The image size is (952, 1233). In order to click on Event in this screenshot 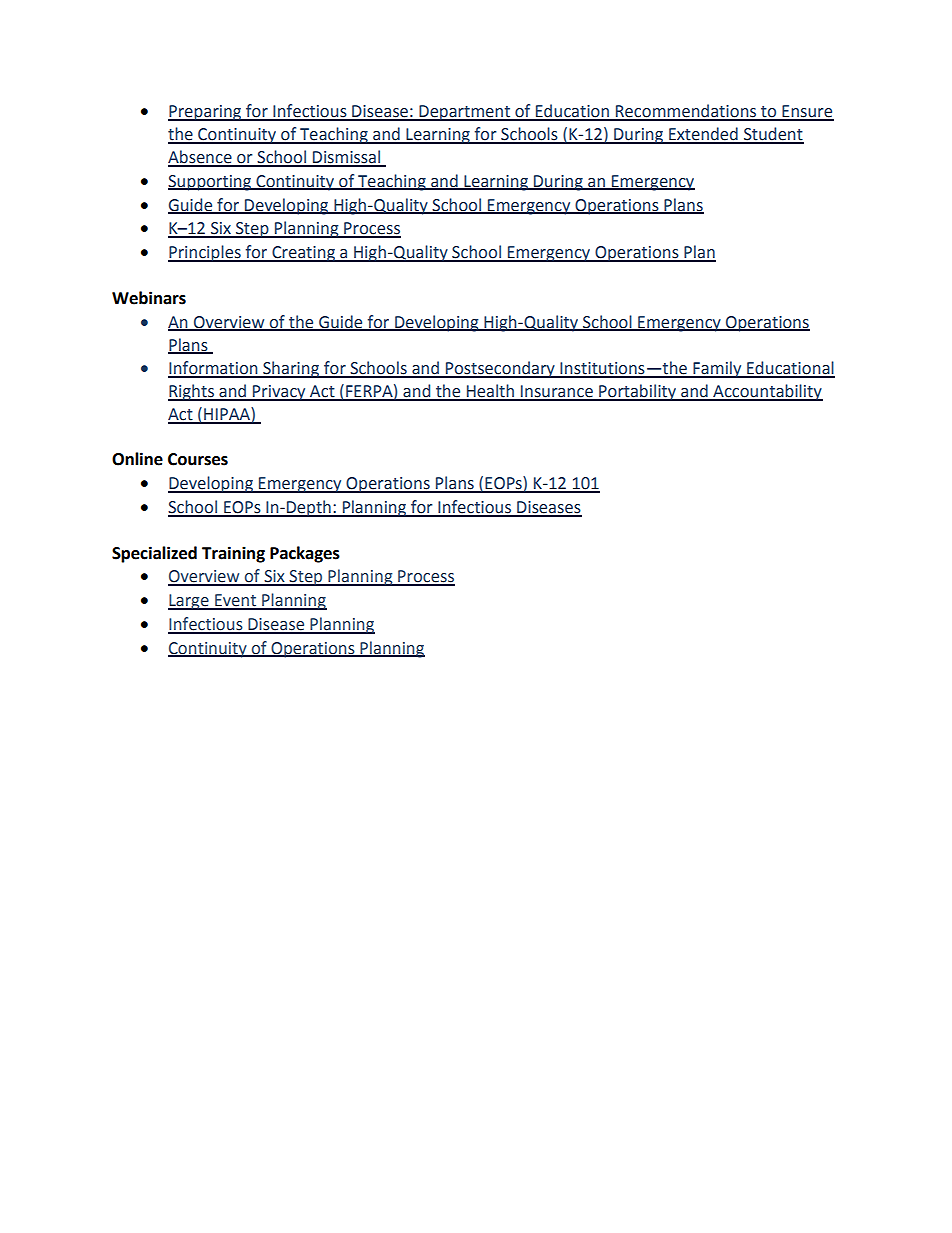, I will do `click(235, 601)`.
